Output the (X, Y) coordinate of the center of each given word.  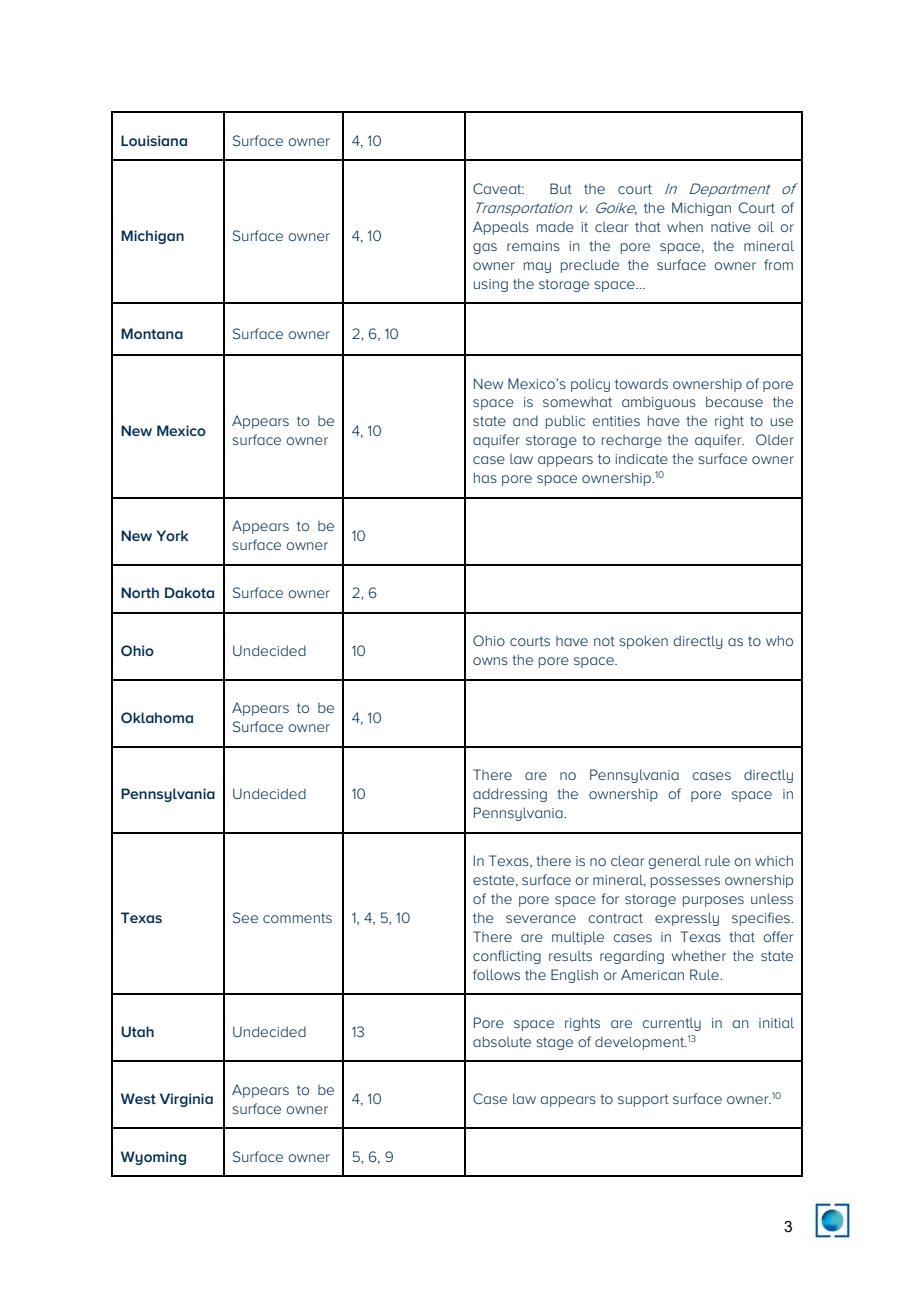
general (674, 862)
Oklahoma (157, 717)
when (685, 227)
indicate (641, 458)
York (172, 535)
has (485, 477)
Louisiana (154, 140)
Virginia (186, 1100)
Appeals (501, 228)
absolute (502, 1041)
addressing (510, 795)
